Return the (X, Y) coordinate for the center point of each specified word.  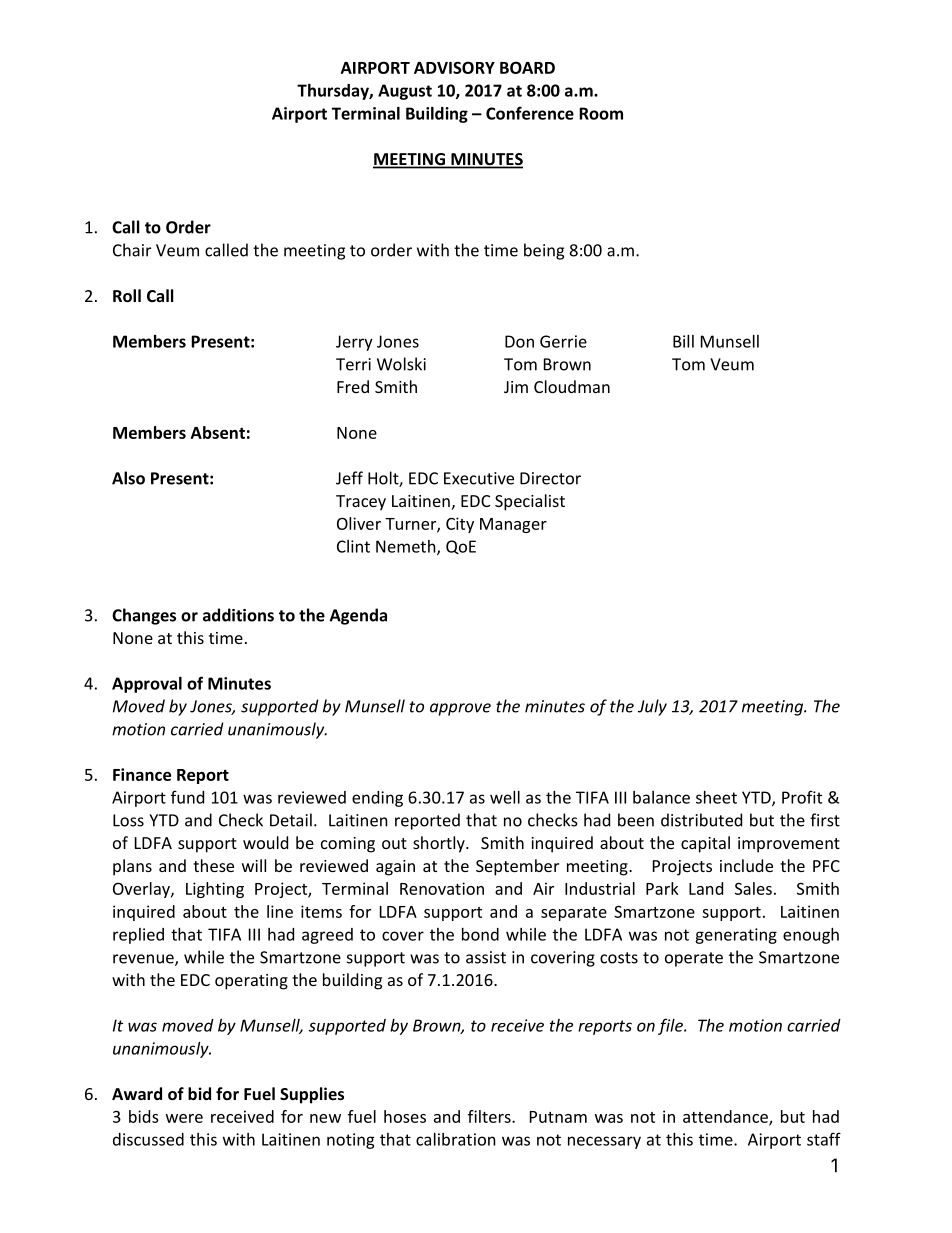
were (184, 1118)
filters (490, 1116)
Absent (218, 432)
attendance (726, 1117)
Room (601, 113)
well (505, 797)
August (405, 92)
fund (187, 797)
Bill (683, 341)
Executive (479, 478)
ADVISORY (454, 67)
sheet (716, 797)
